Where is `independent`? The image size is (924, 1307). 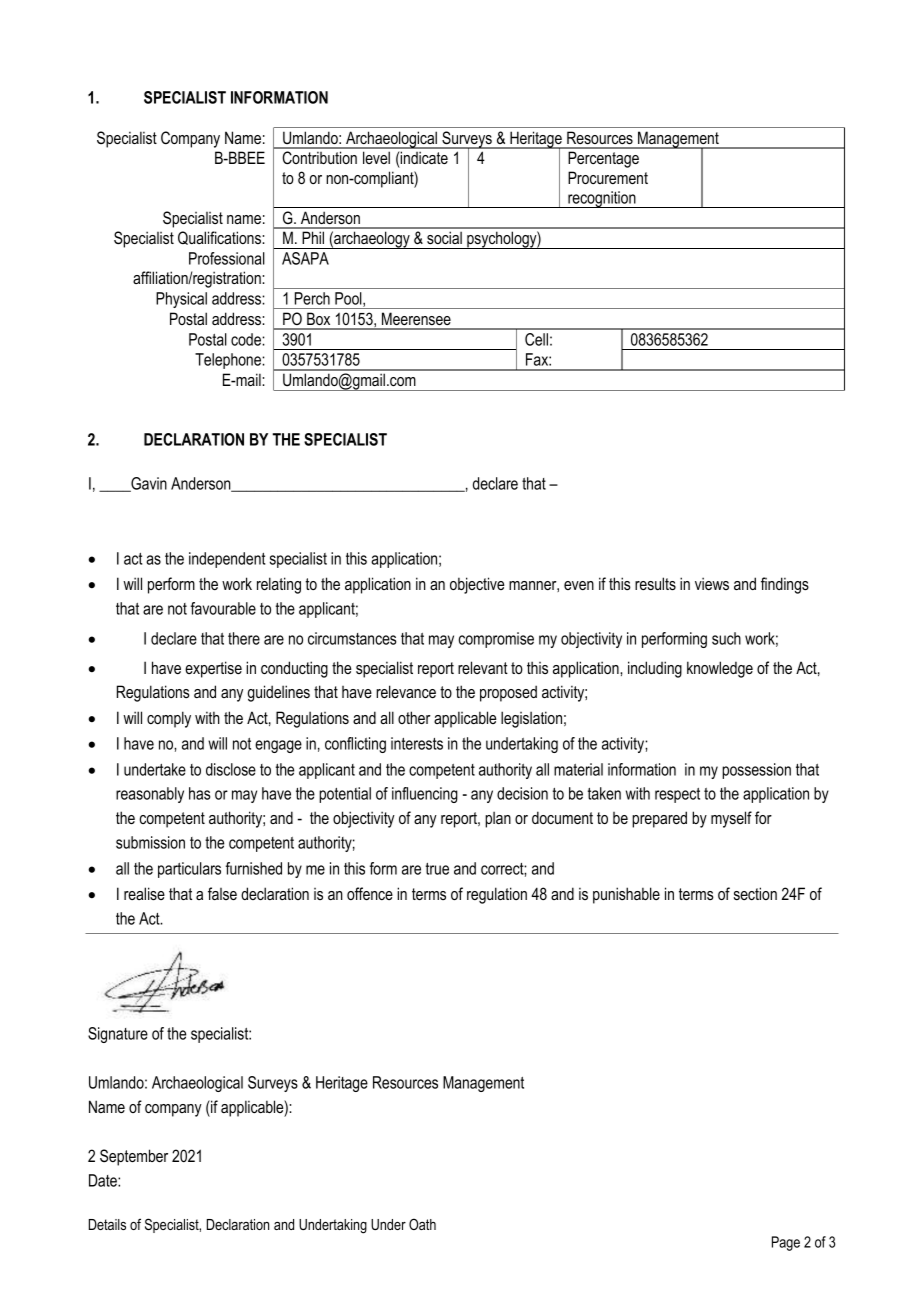
independent is located at coordinates (227, 560).
